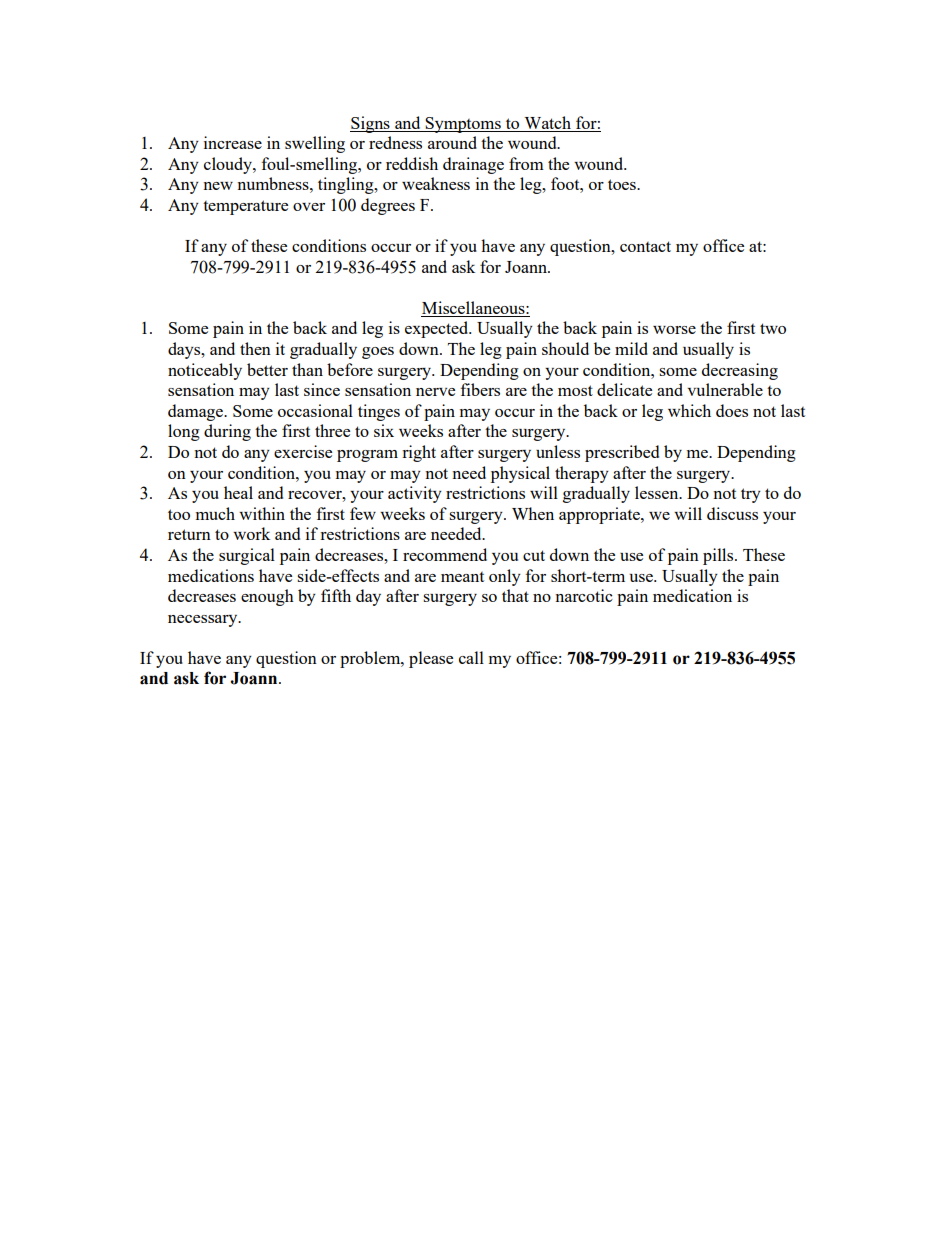 This page has width=952, height=1233. Describe the element at coordinates (438, 329) in the page. I see `expected` at that location.
